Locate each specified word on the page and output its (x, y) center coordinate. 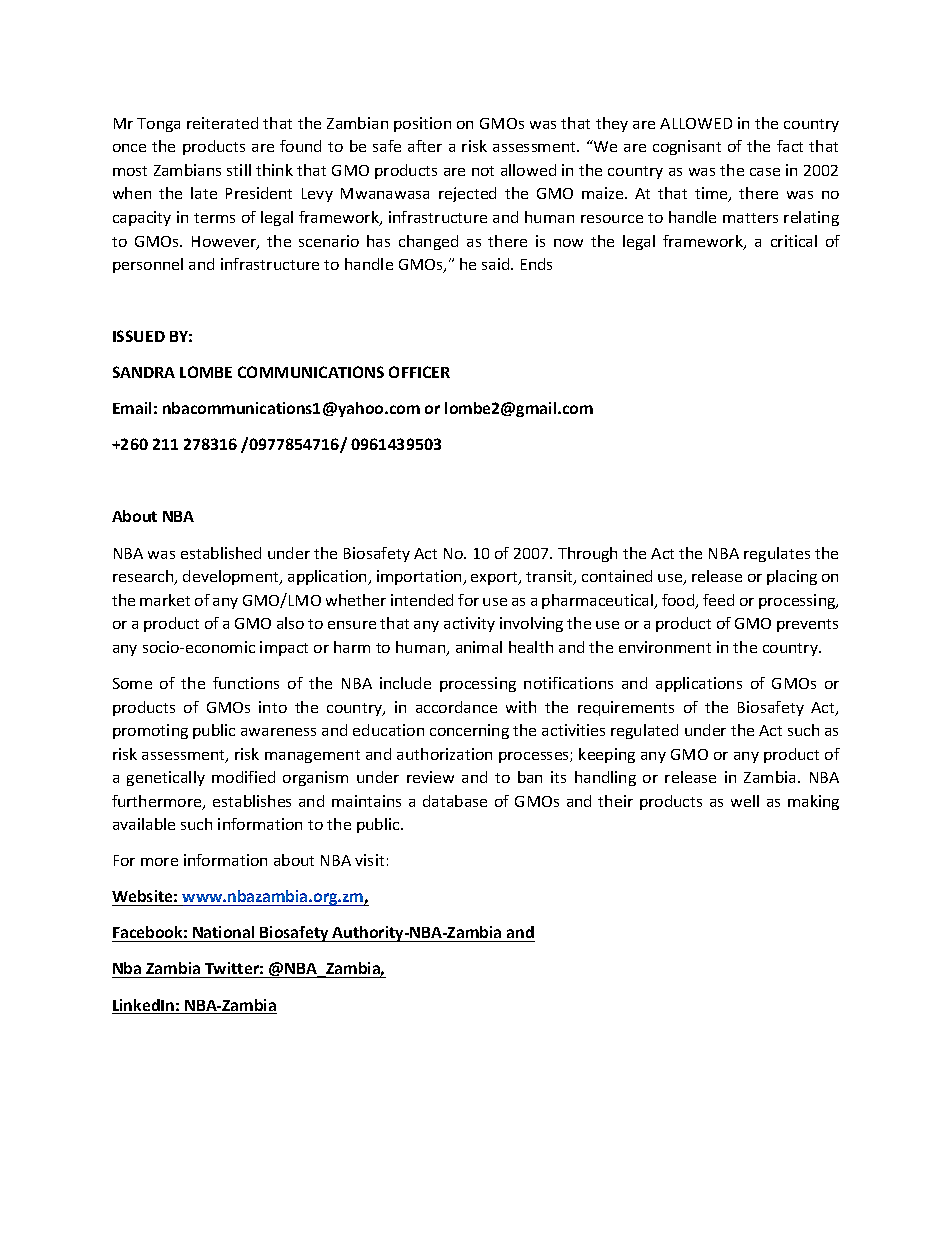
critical (794, 241)
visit (369, 860)
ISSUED (139, 336)
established (221, 553)
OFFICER (419, 372)
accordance (456, 707)
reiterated (222, 123)
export (495, 578)
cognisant (687, 147)
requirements (626, 708)
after (425, 146)
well (745, 801)
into (273, 707)
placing (792, 577)
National (224, 934)
